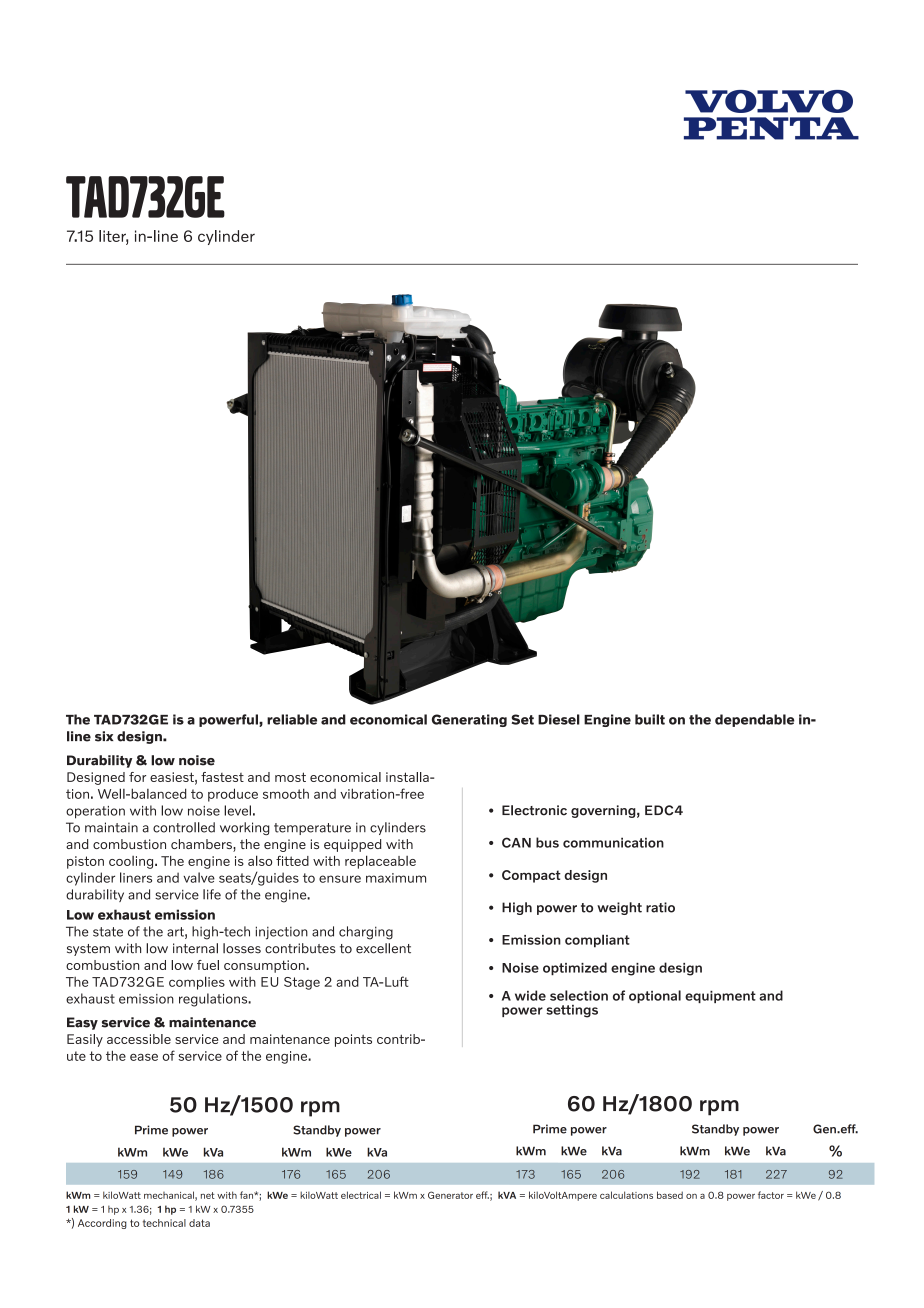 This screenshot has height=1308, width=924. I want to click on Generating, so click(469, 720).
